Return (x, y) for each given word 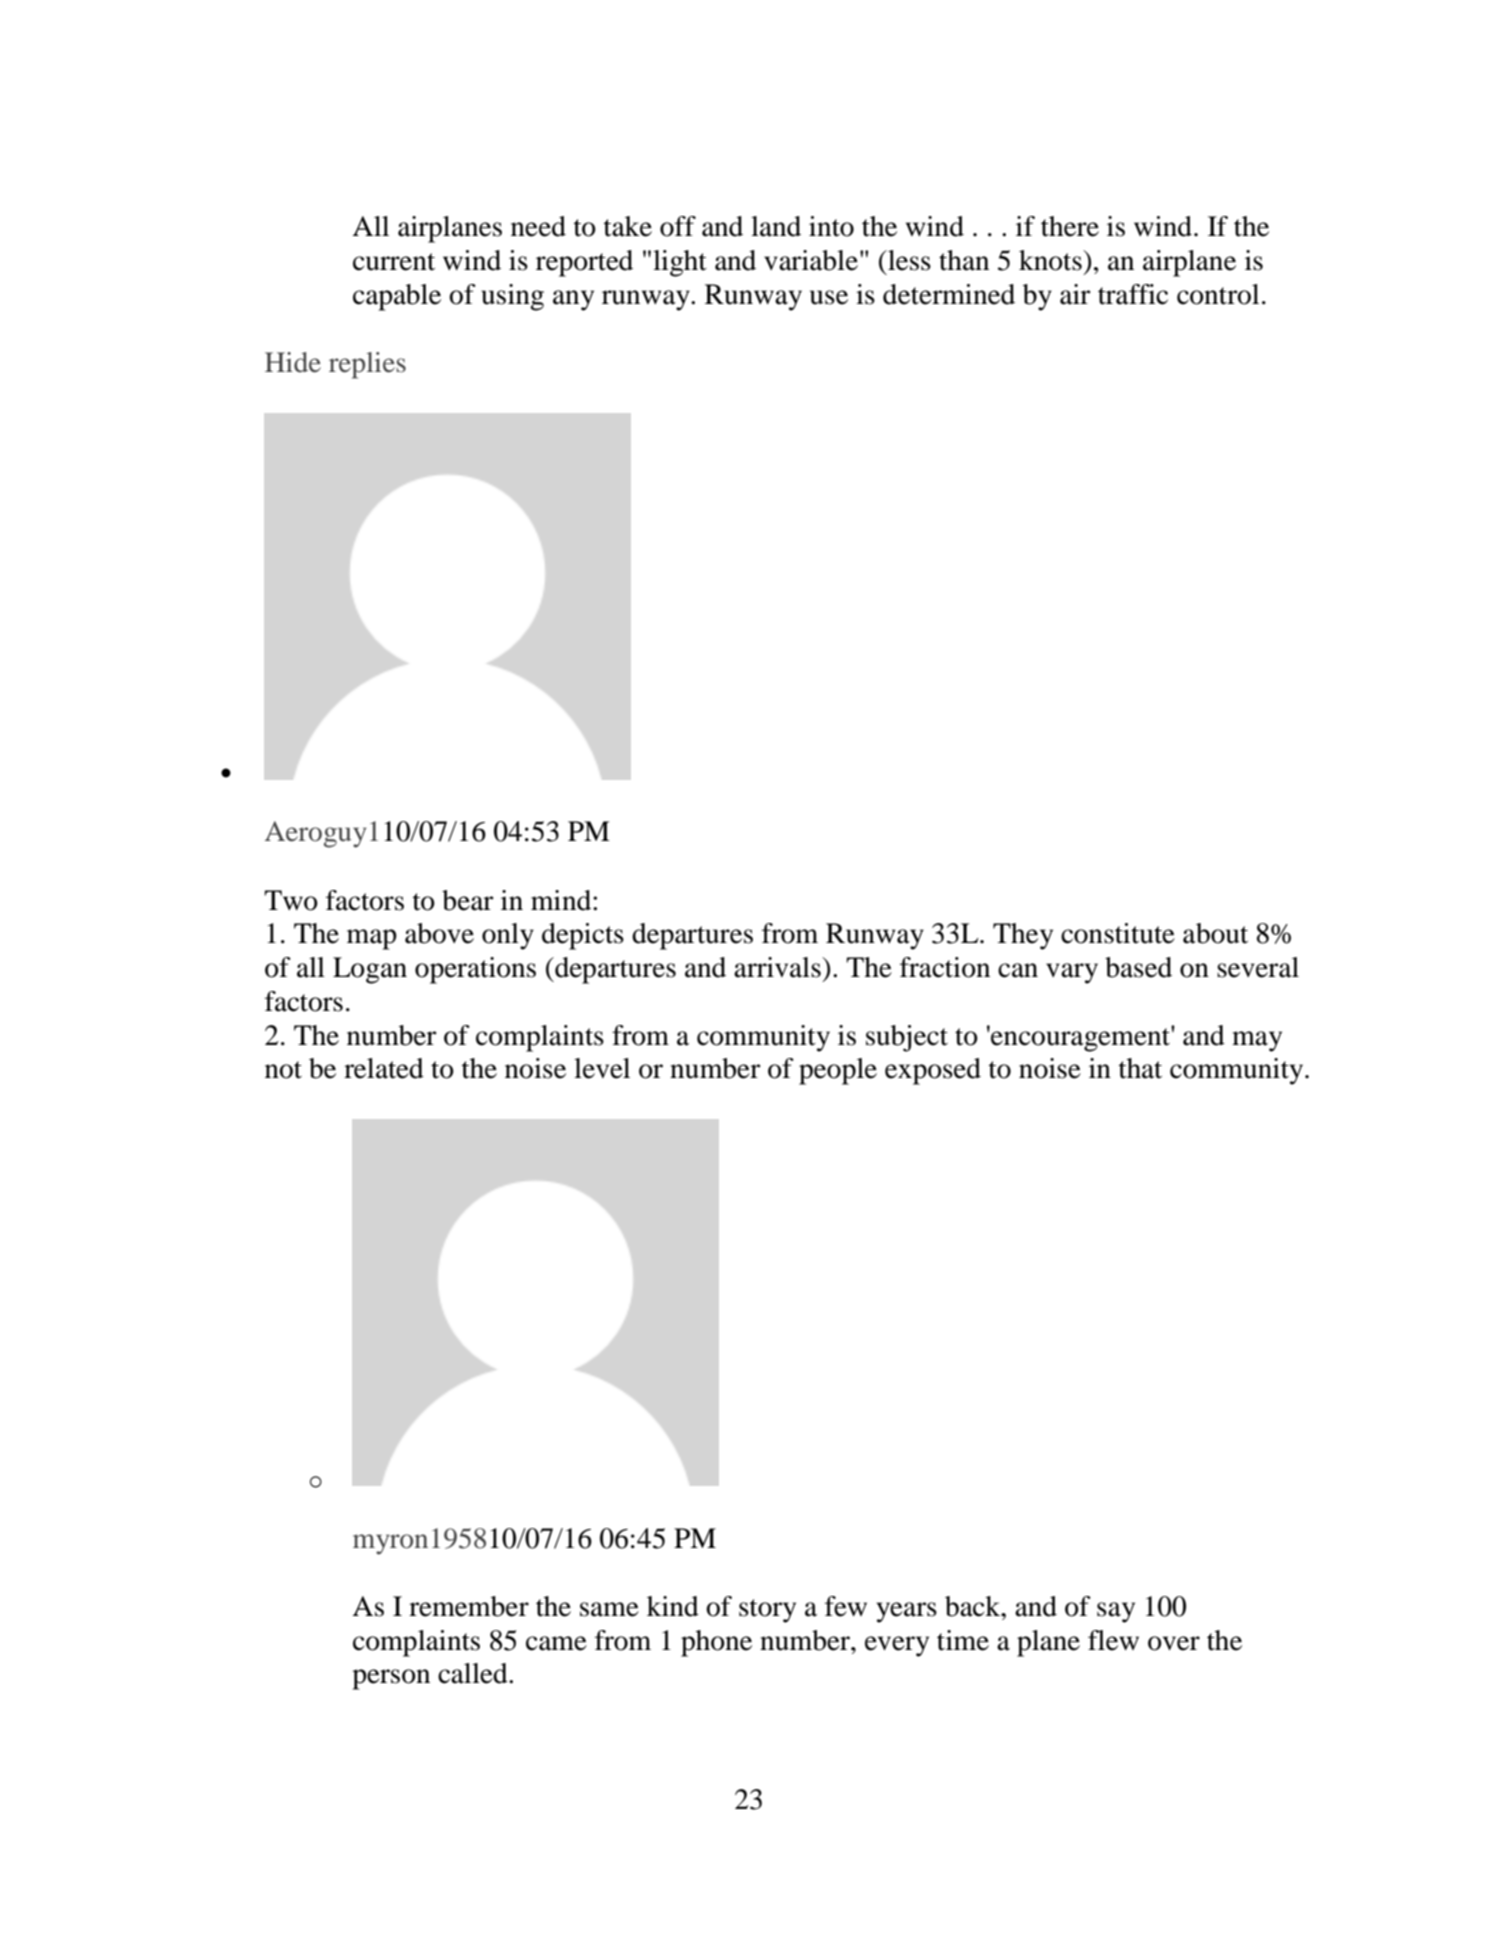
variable (812, 260)
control (1218, 294)
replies (367, 365)
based (1138, 967)
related (384, 1068)
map (372, 939)
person (391, 1679)
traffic (1133, 294)
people (838, 1071)
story (767, 1611)
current (394, 262)
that (1140, 1068)
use (829, 297)
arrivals (778, 967)
